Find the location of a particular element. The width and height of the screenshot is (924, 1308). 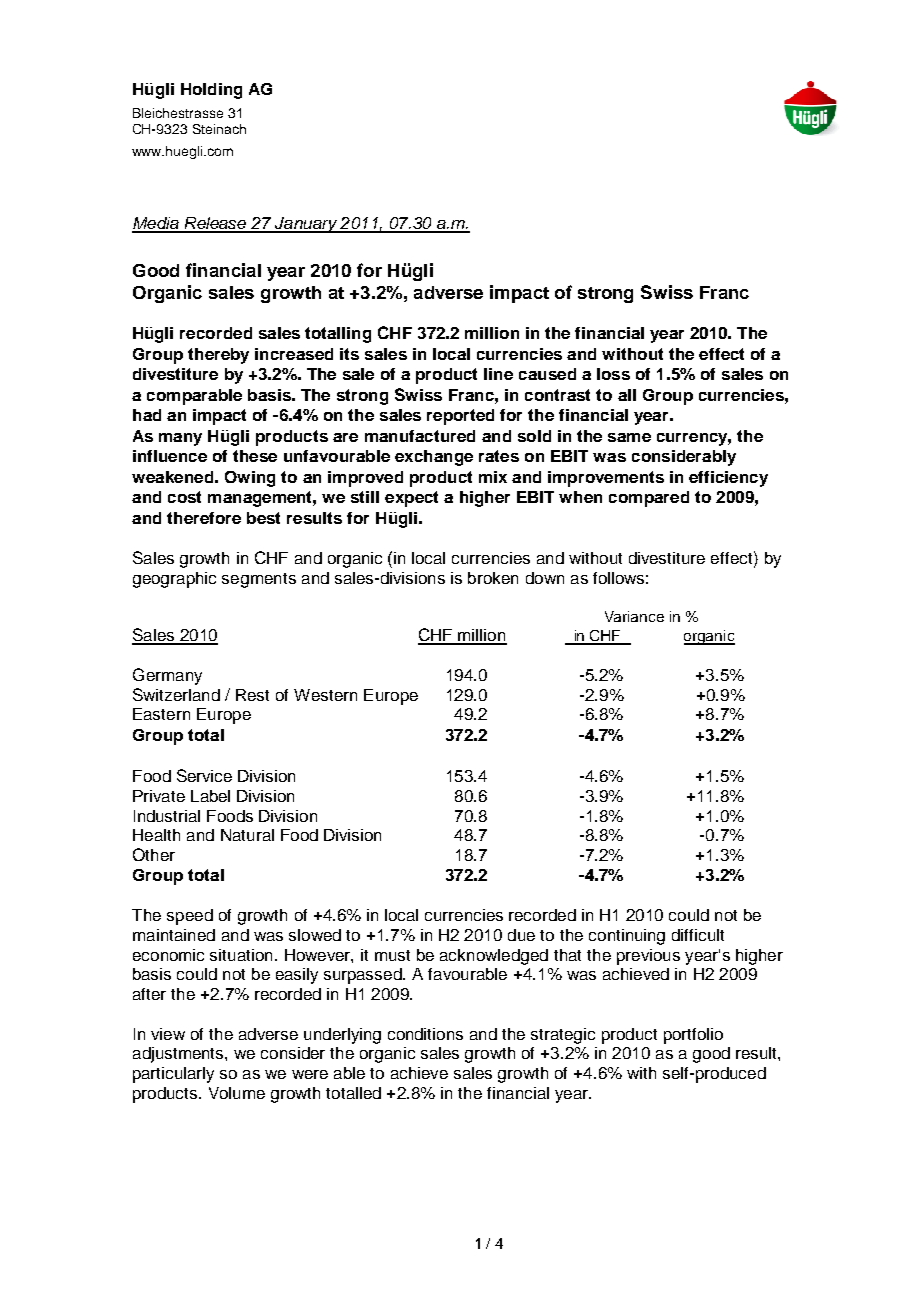

portfolio is located at coordinates (693, 1036).
